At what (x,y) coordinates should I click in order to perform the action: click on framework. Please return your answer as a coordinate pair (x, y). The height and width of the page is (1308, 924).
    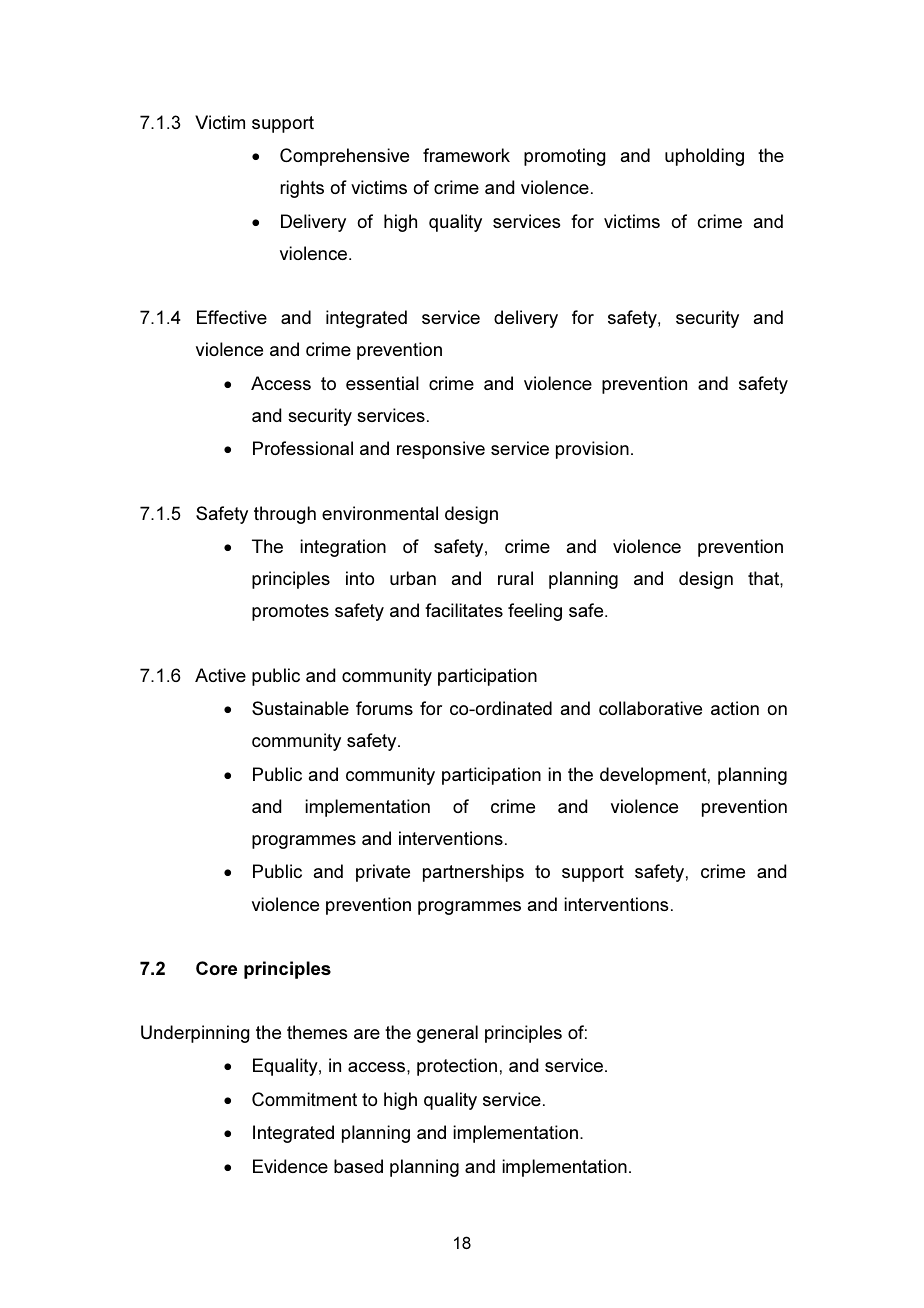
    Looking at the image, I should click on (466, 155).
